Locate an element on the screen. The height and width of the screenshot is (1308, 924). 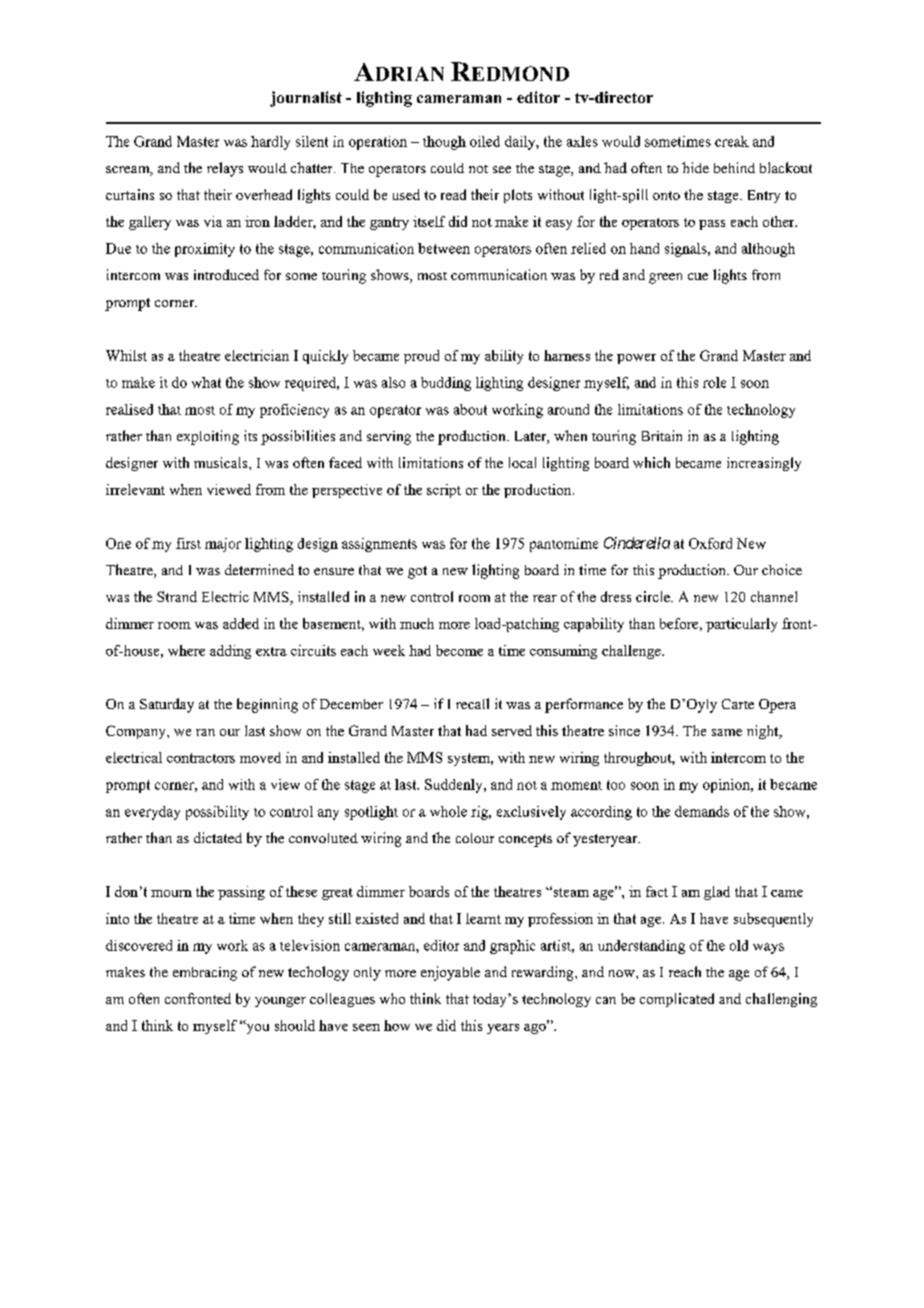
got is located at coordinates (417, 572).
